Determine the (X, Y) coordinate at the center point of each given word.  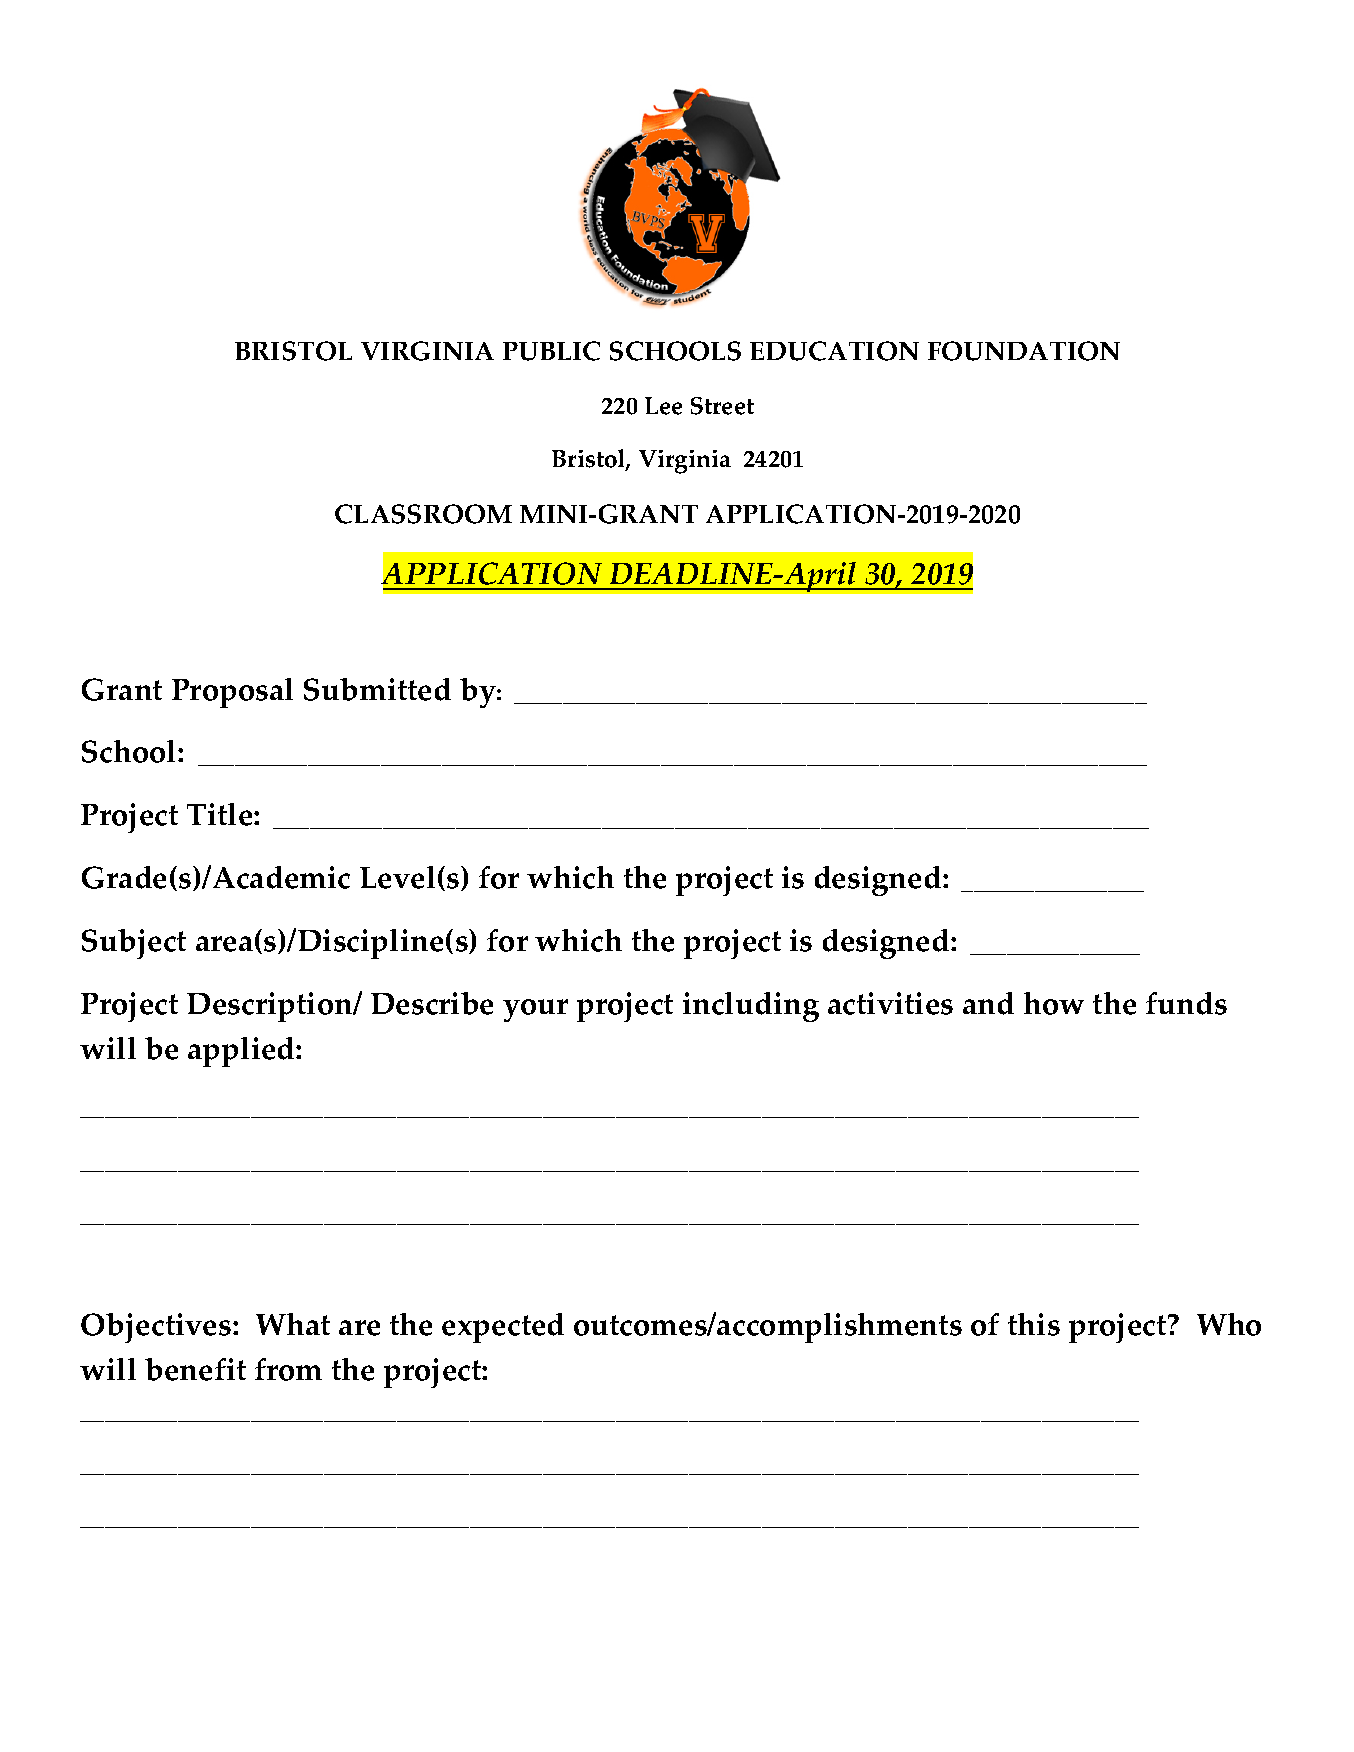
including (751, 1007)
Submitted (377, 689)
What (293, 1324)
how (1054, 1003)
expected (503, 1328)
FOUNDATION (1024, 351)
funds (1186, 1003)
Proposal (232, 693)
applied (242, 1052)
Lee (663, 406)
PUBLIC (551, 351)
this (1034, 1324)
